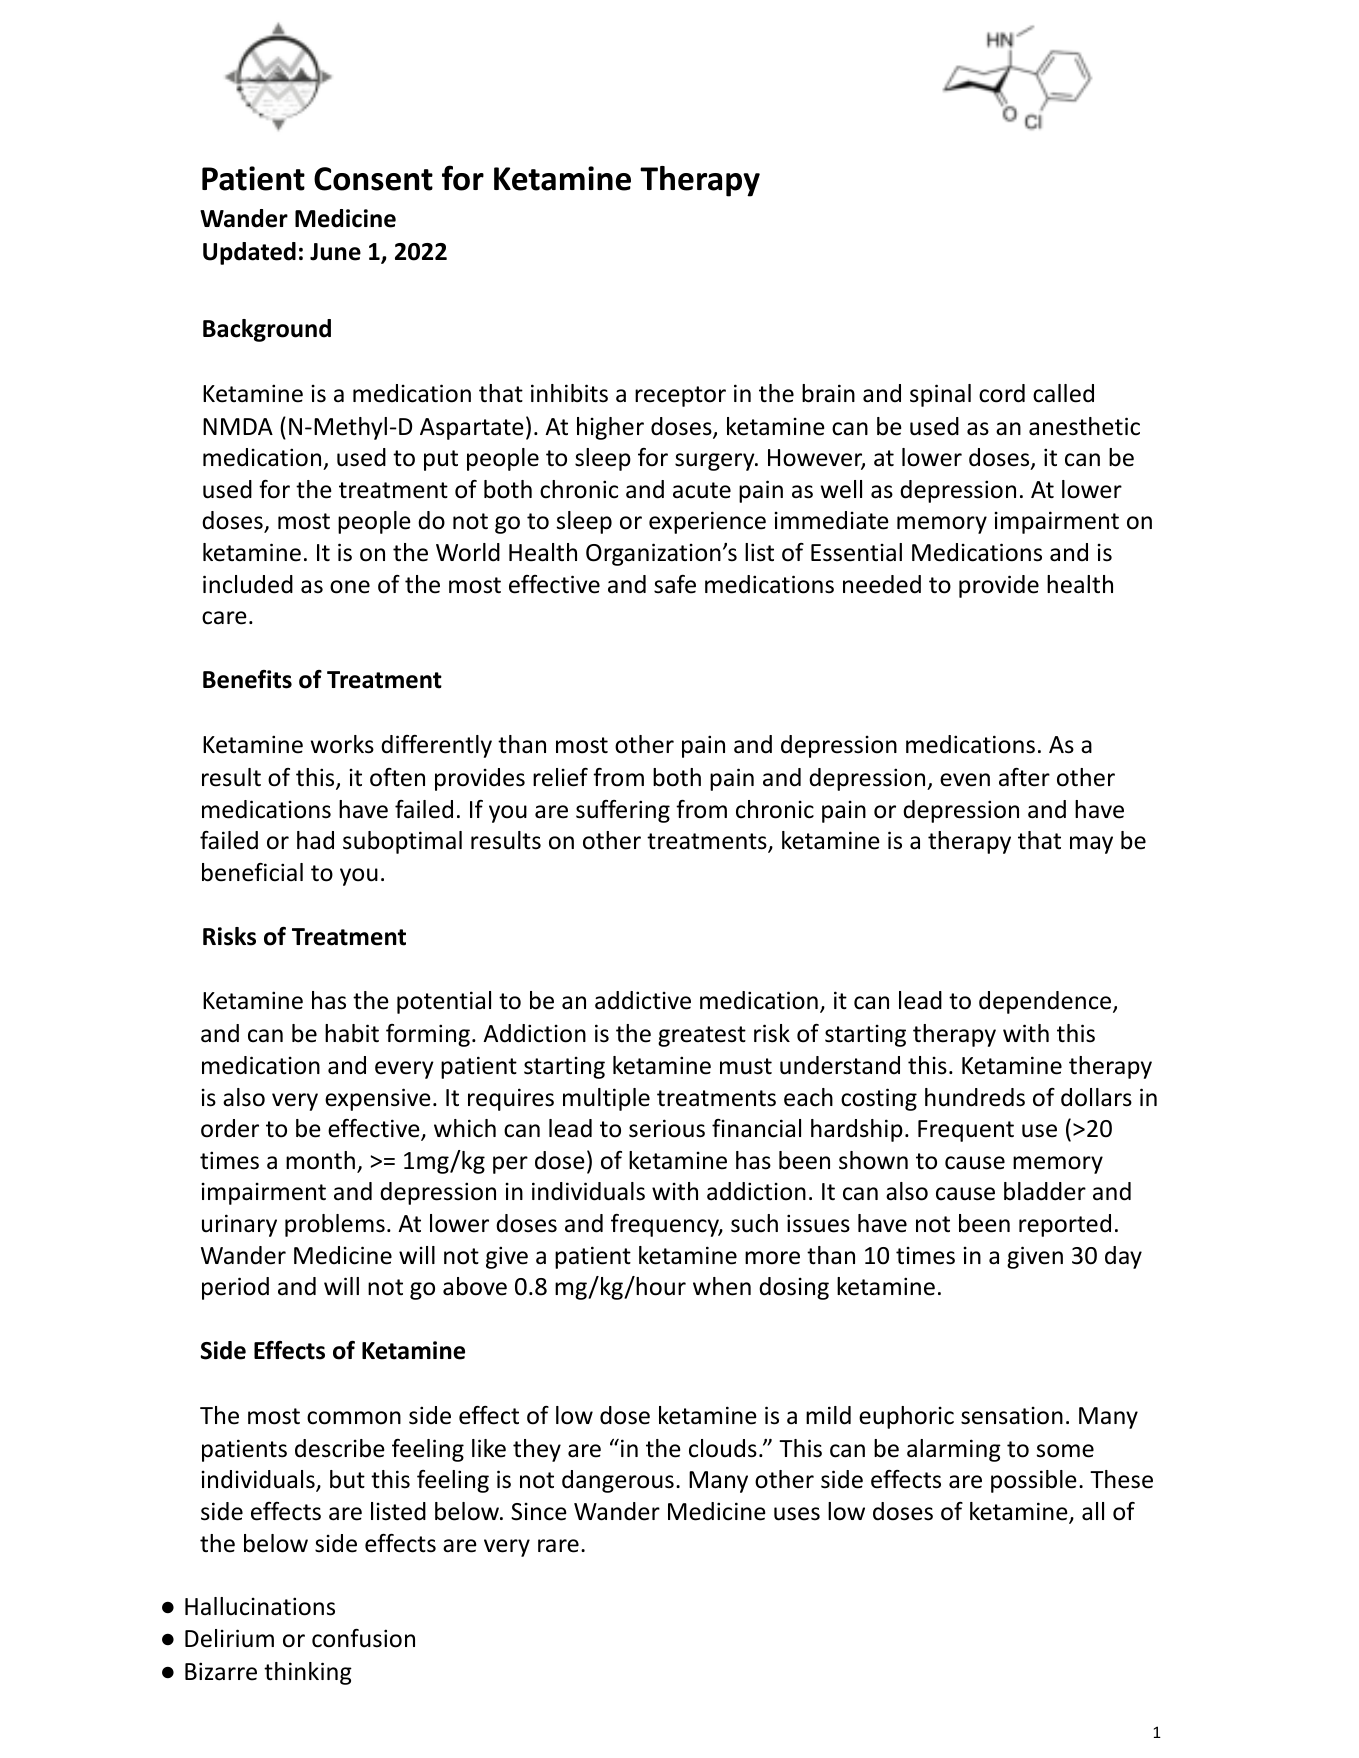  I want to click on June, so click(335, 252).
